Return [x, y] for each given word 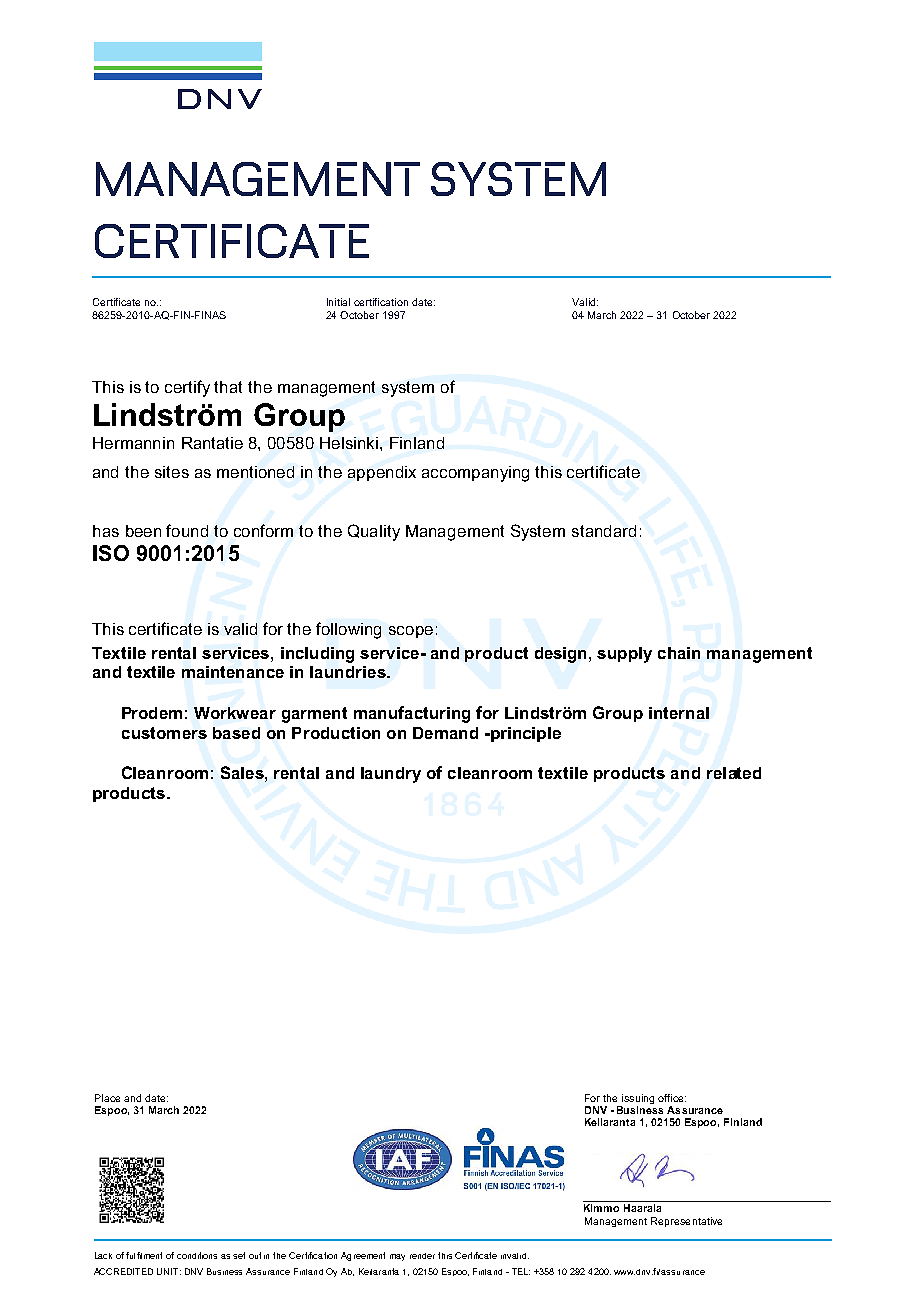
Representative [686, 1222]
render [422, 1256]
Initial [338, 302]
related [734, 773]
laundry [391, 775]
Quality [374, 532]
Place [107, 1098]
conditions [197, 1255]
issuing [638, 1099]
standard [604, 531]
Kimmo [601, 1208]
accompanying [475, 474]
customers [164, 733]
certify [187, 388]
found [187, 530]
